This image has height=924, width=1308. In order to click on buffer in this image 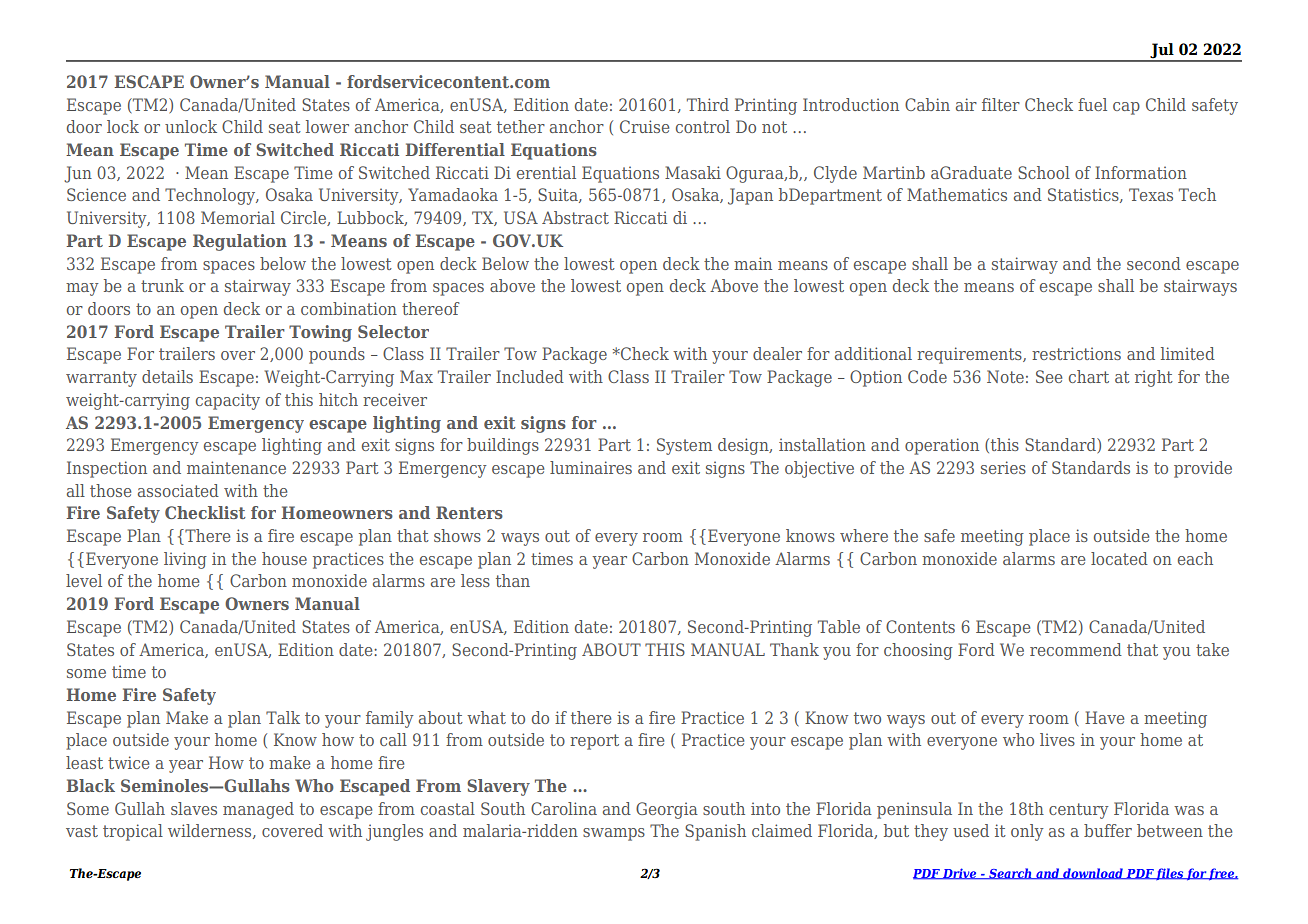, I will do `click(1108, 830)`.
